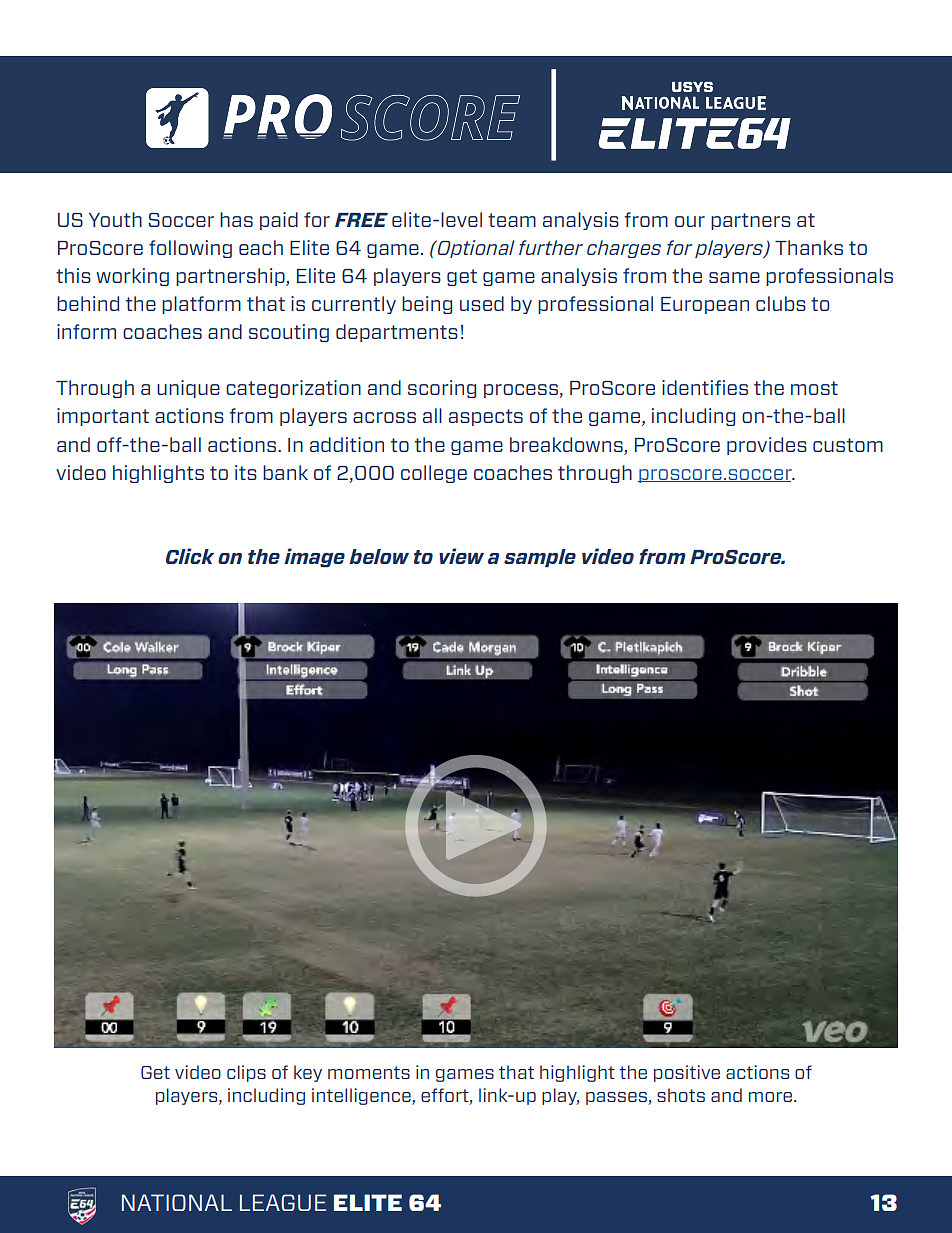  Describe the element at coordinates (190, 249) in the screenshot. I see `following` at that location.
